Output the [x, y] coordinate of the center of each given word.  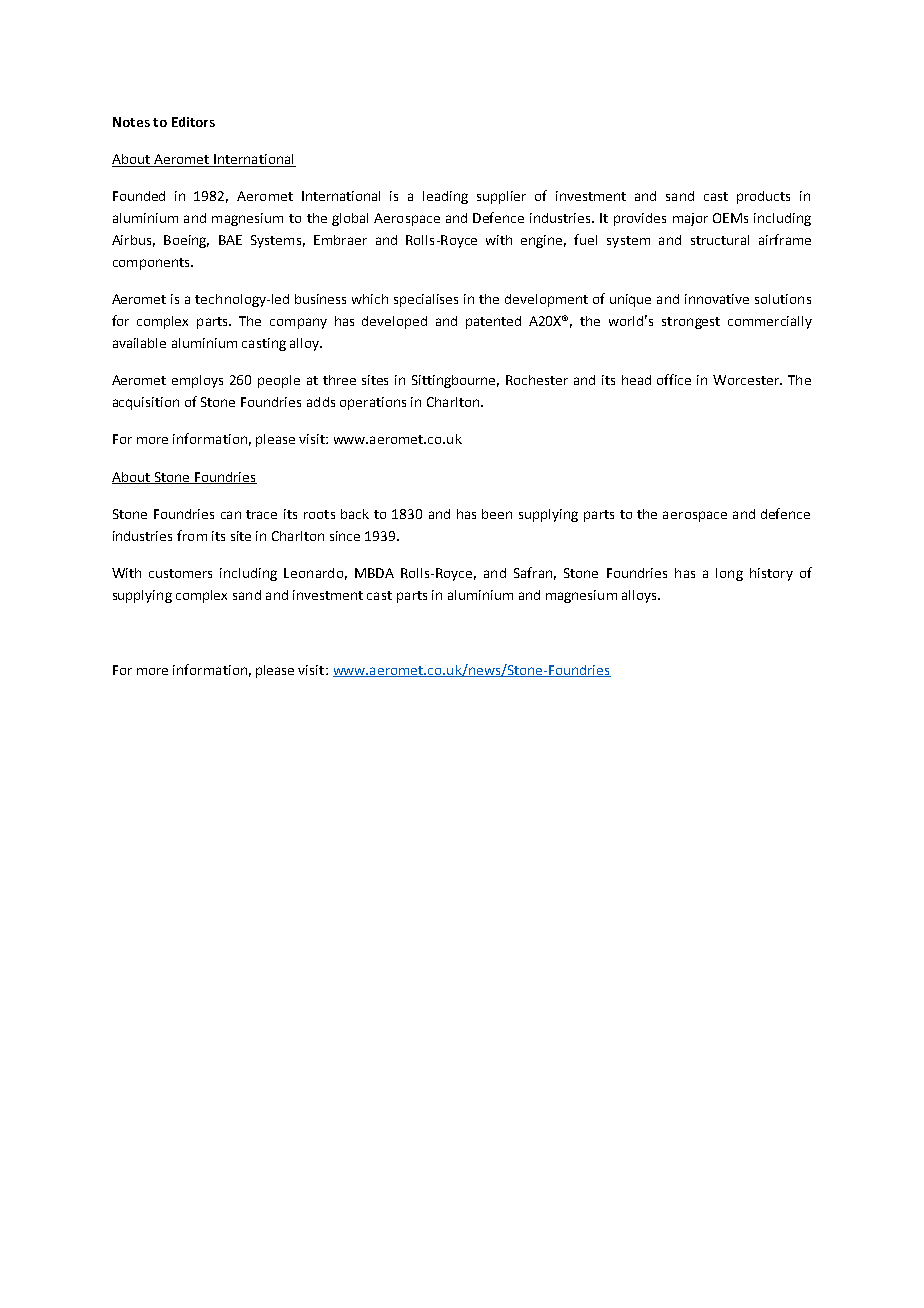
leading [445, 197]
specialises [426, 300]
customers [180, 573]
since [345, 536]
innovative [717, 299]
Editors [193, 122]
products [763, 197]
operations [373, 403]
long [729, 574]
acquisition [146, 403]
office [674, 379]
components [152, 264]
